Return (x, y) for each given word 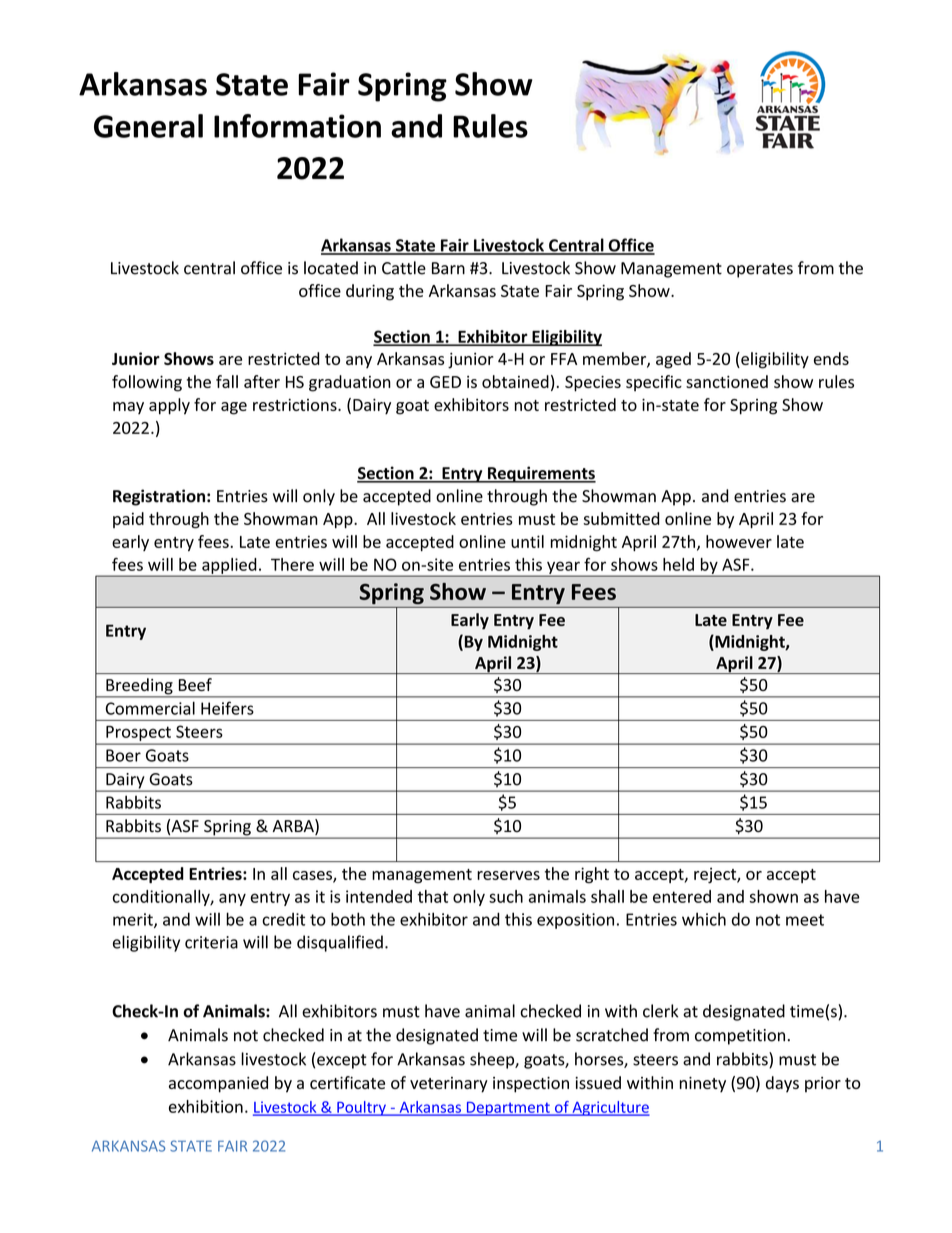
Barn (448, 268)
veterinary (449, 1085)
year (563, 568)
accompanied (218, 1084)
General (148, 126)
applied (229, 567)
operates (760, 270)
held (678, 564)
